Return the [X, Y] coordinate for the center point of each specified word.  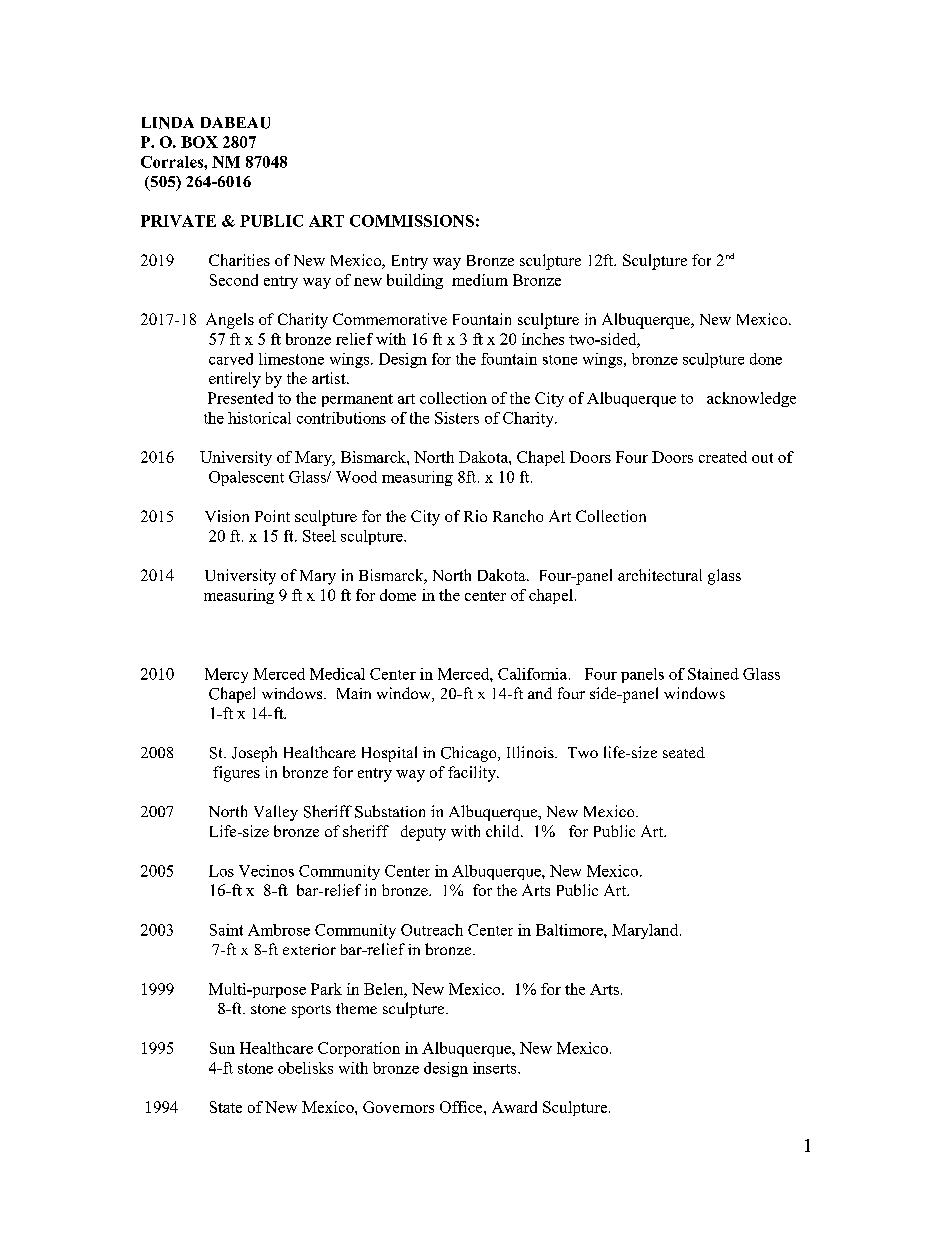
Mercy [226, 675]
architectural [660, 575]
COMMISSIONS [412, 221]
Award [514, 1107]
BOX [199, 142]
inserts [496, 1068]
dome [398, 595]
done [766, 359]
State [226, 1107]
